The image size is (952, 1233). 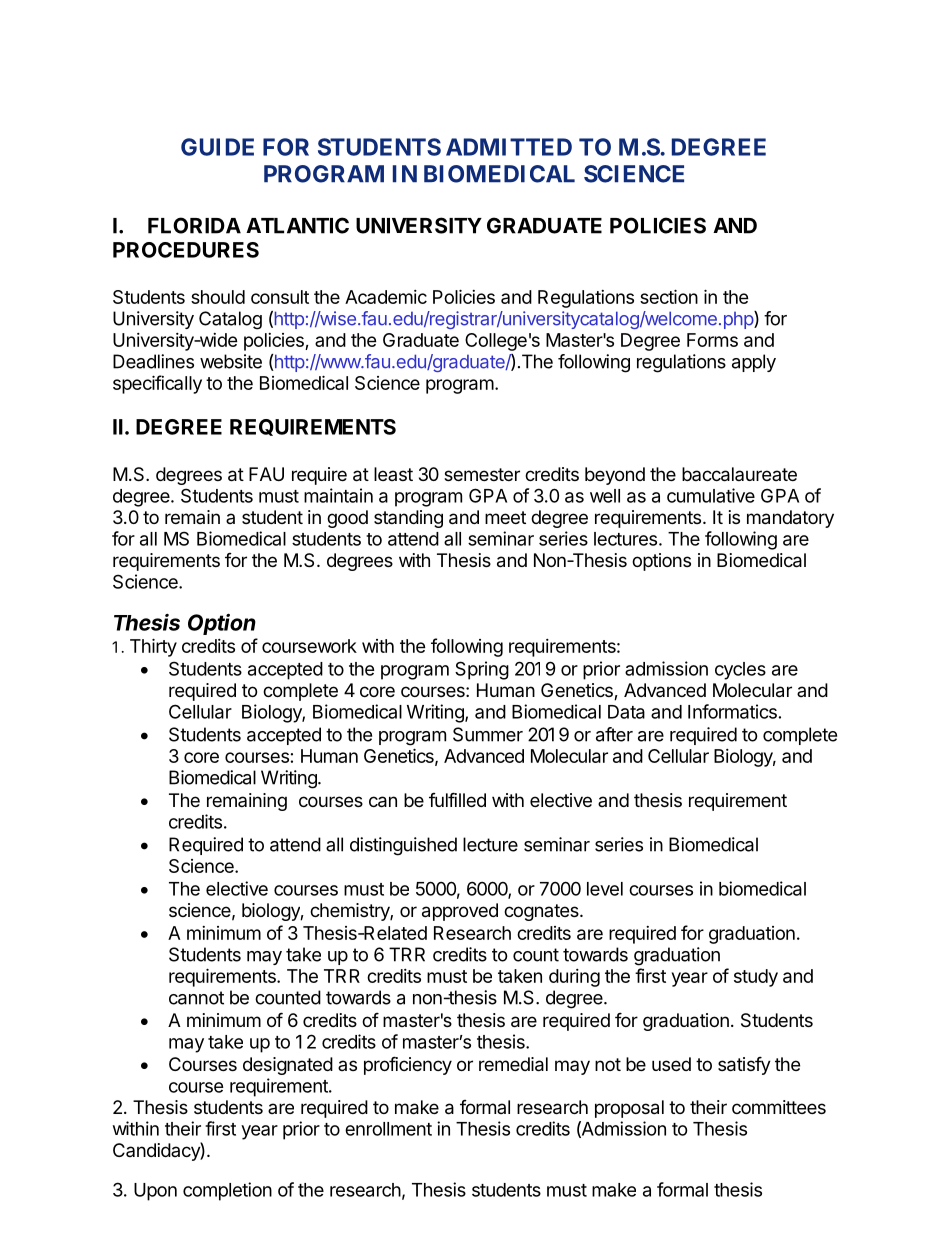 What do you see at coordinates (217, 147) in the screenshot?
I see `GUIDE` at bounding box center [217, 147].
